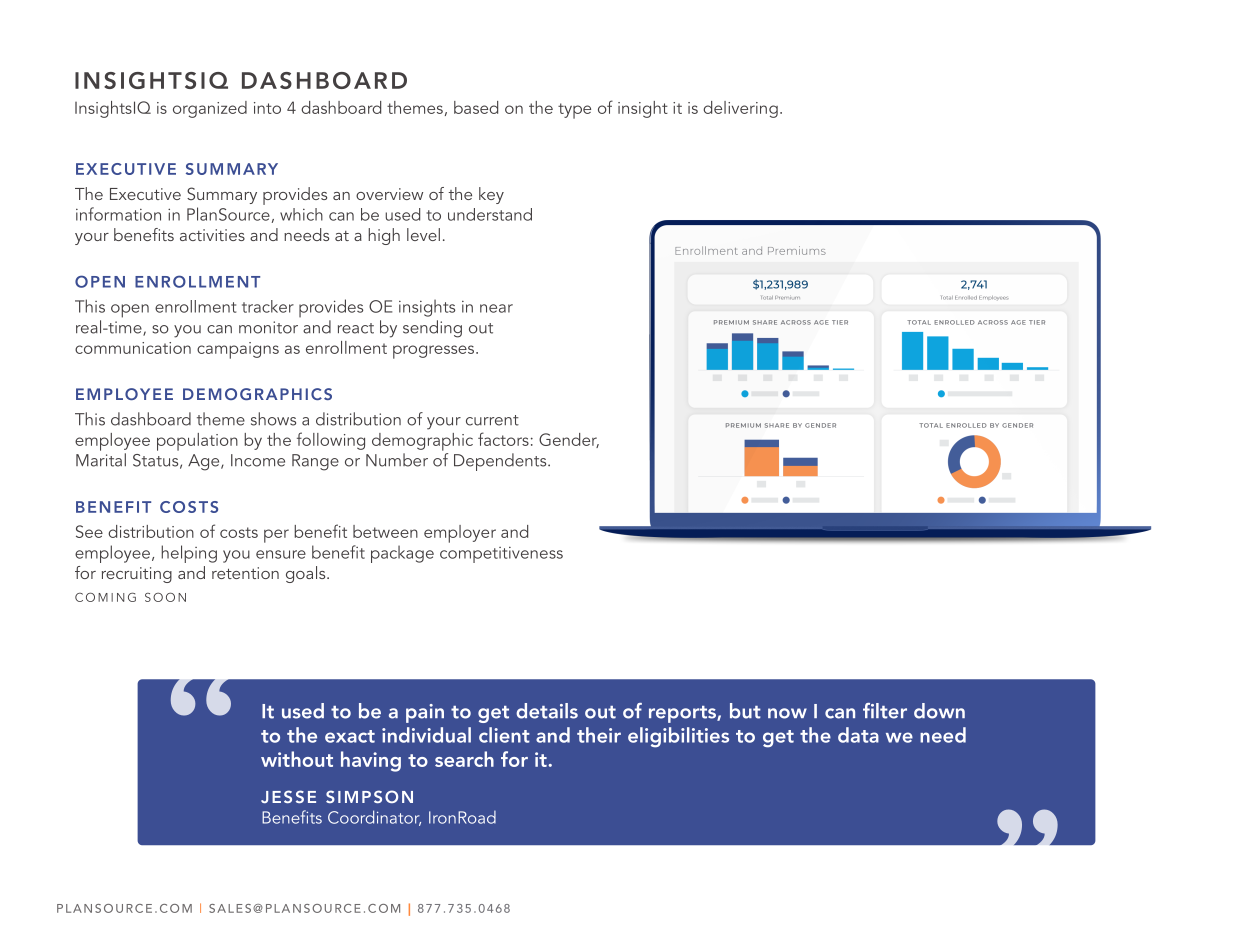  I want to click on understand, so click(490, 214).
